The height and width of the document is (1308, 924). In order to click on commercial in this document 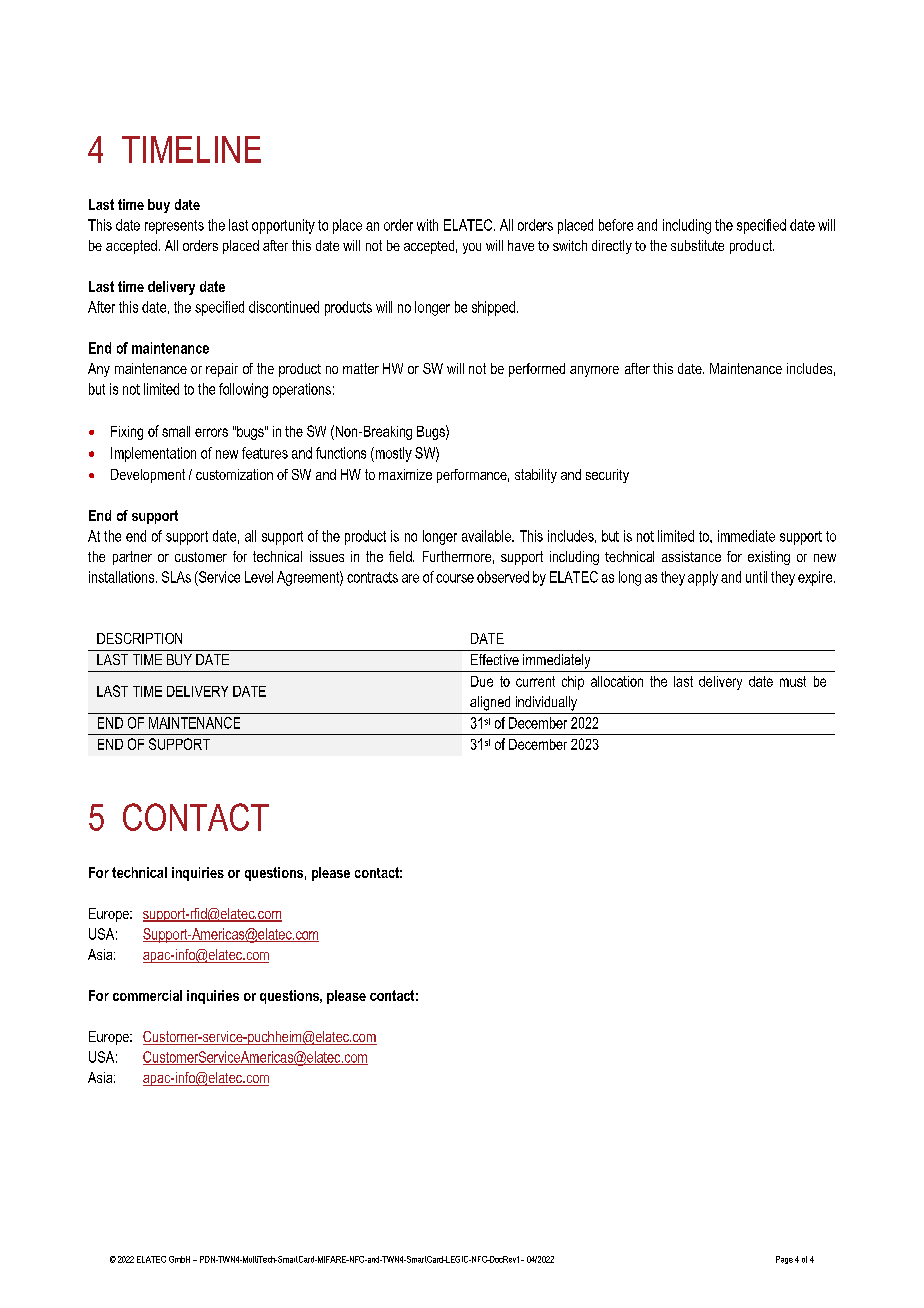, I will do `click(147, 995)`.
